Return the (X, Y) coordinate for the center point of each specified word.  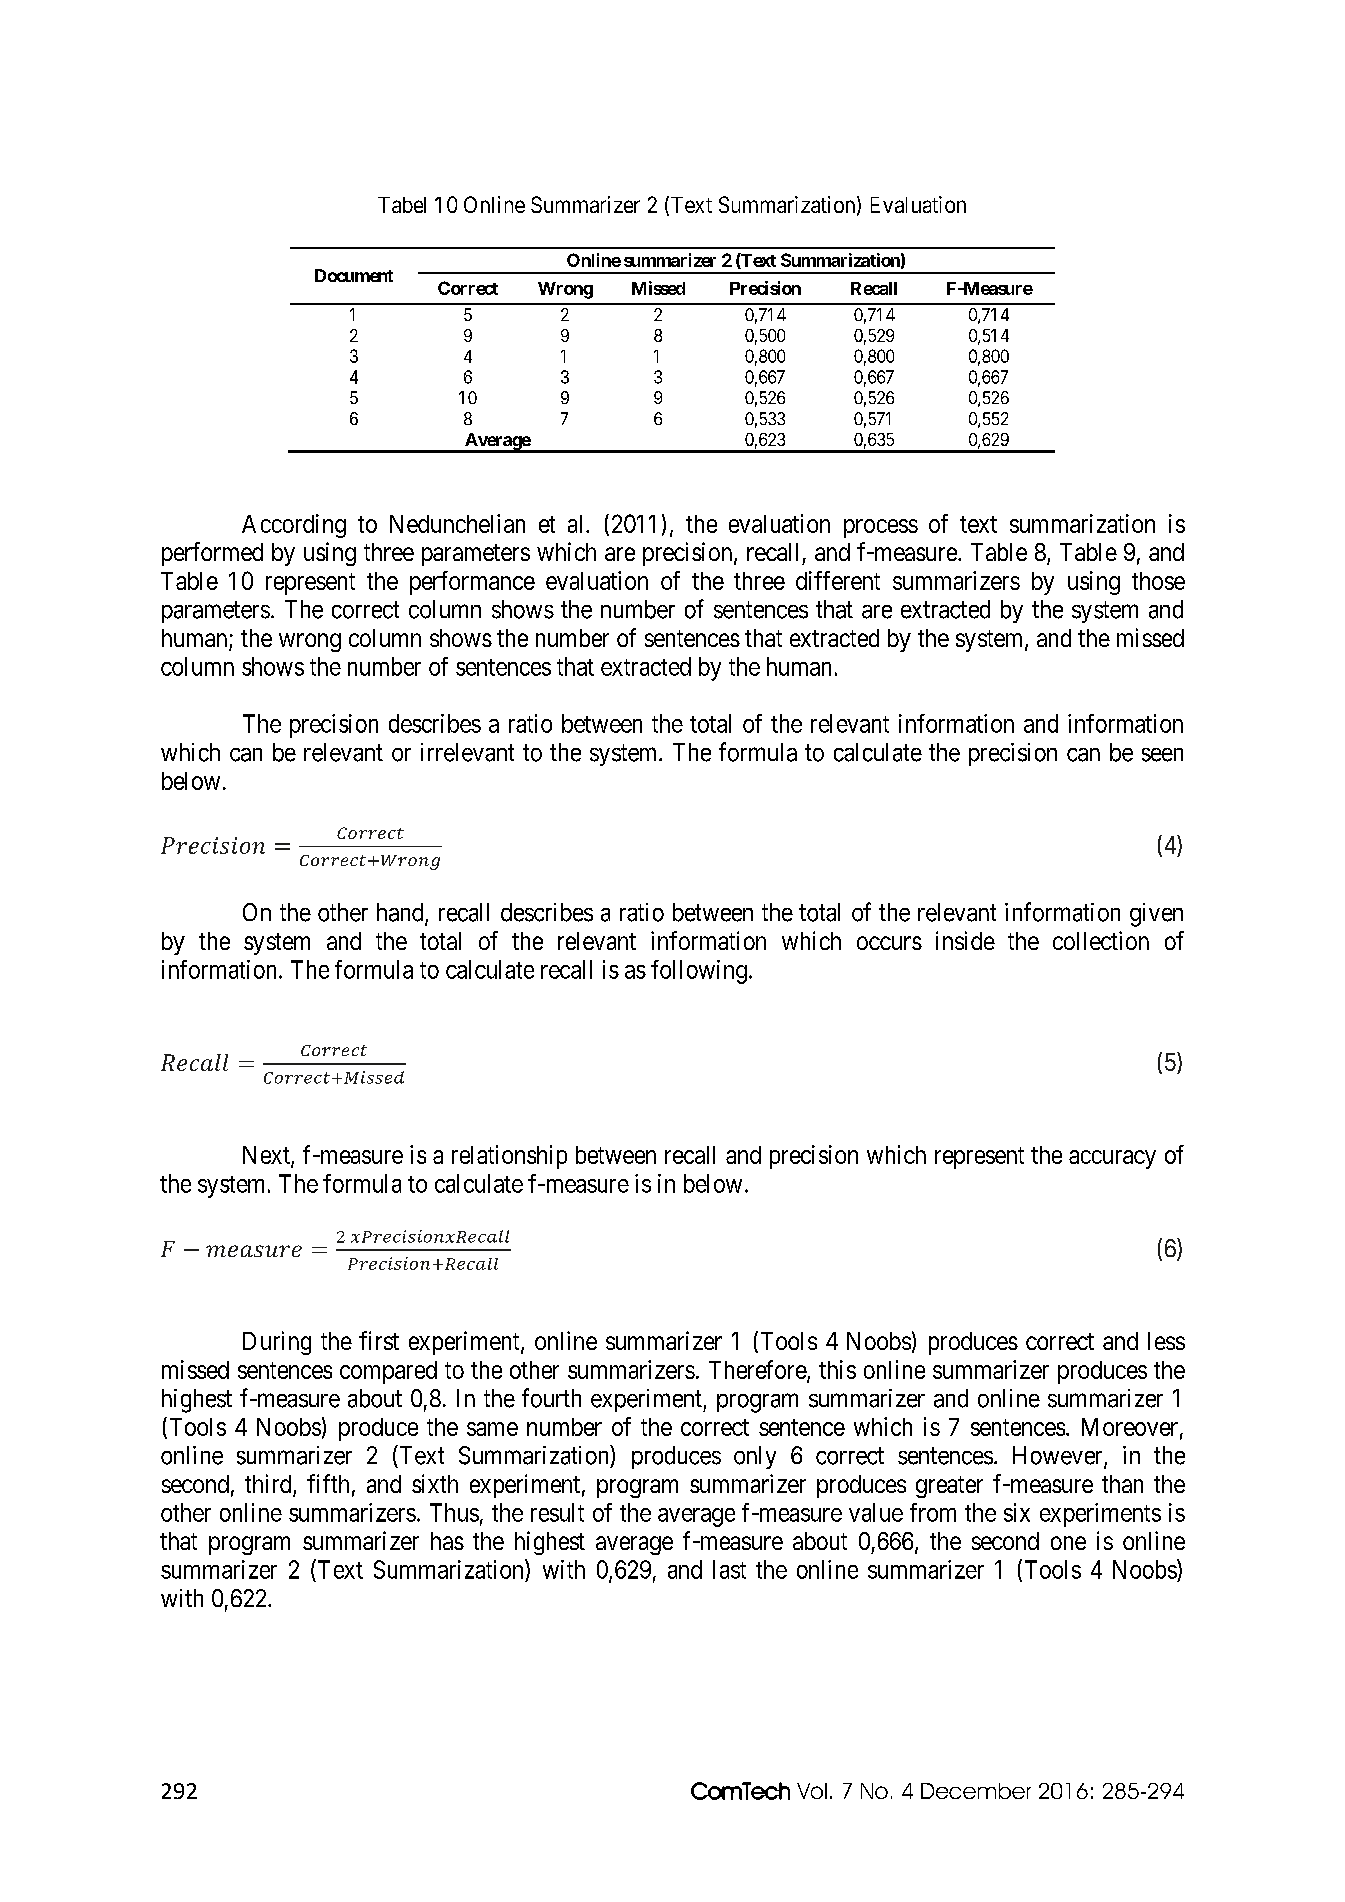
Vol (812, 1791)
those (1158, 581)
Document (354, 275)
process (881, 528)
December (976, 1791)
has (447, 1541)
